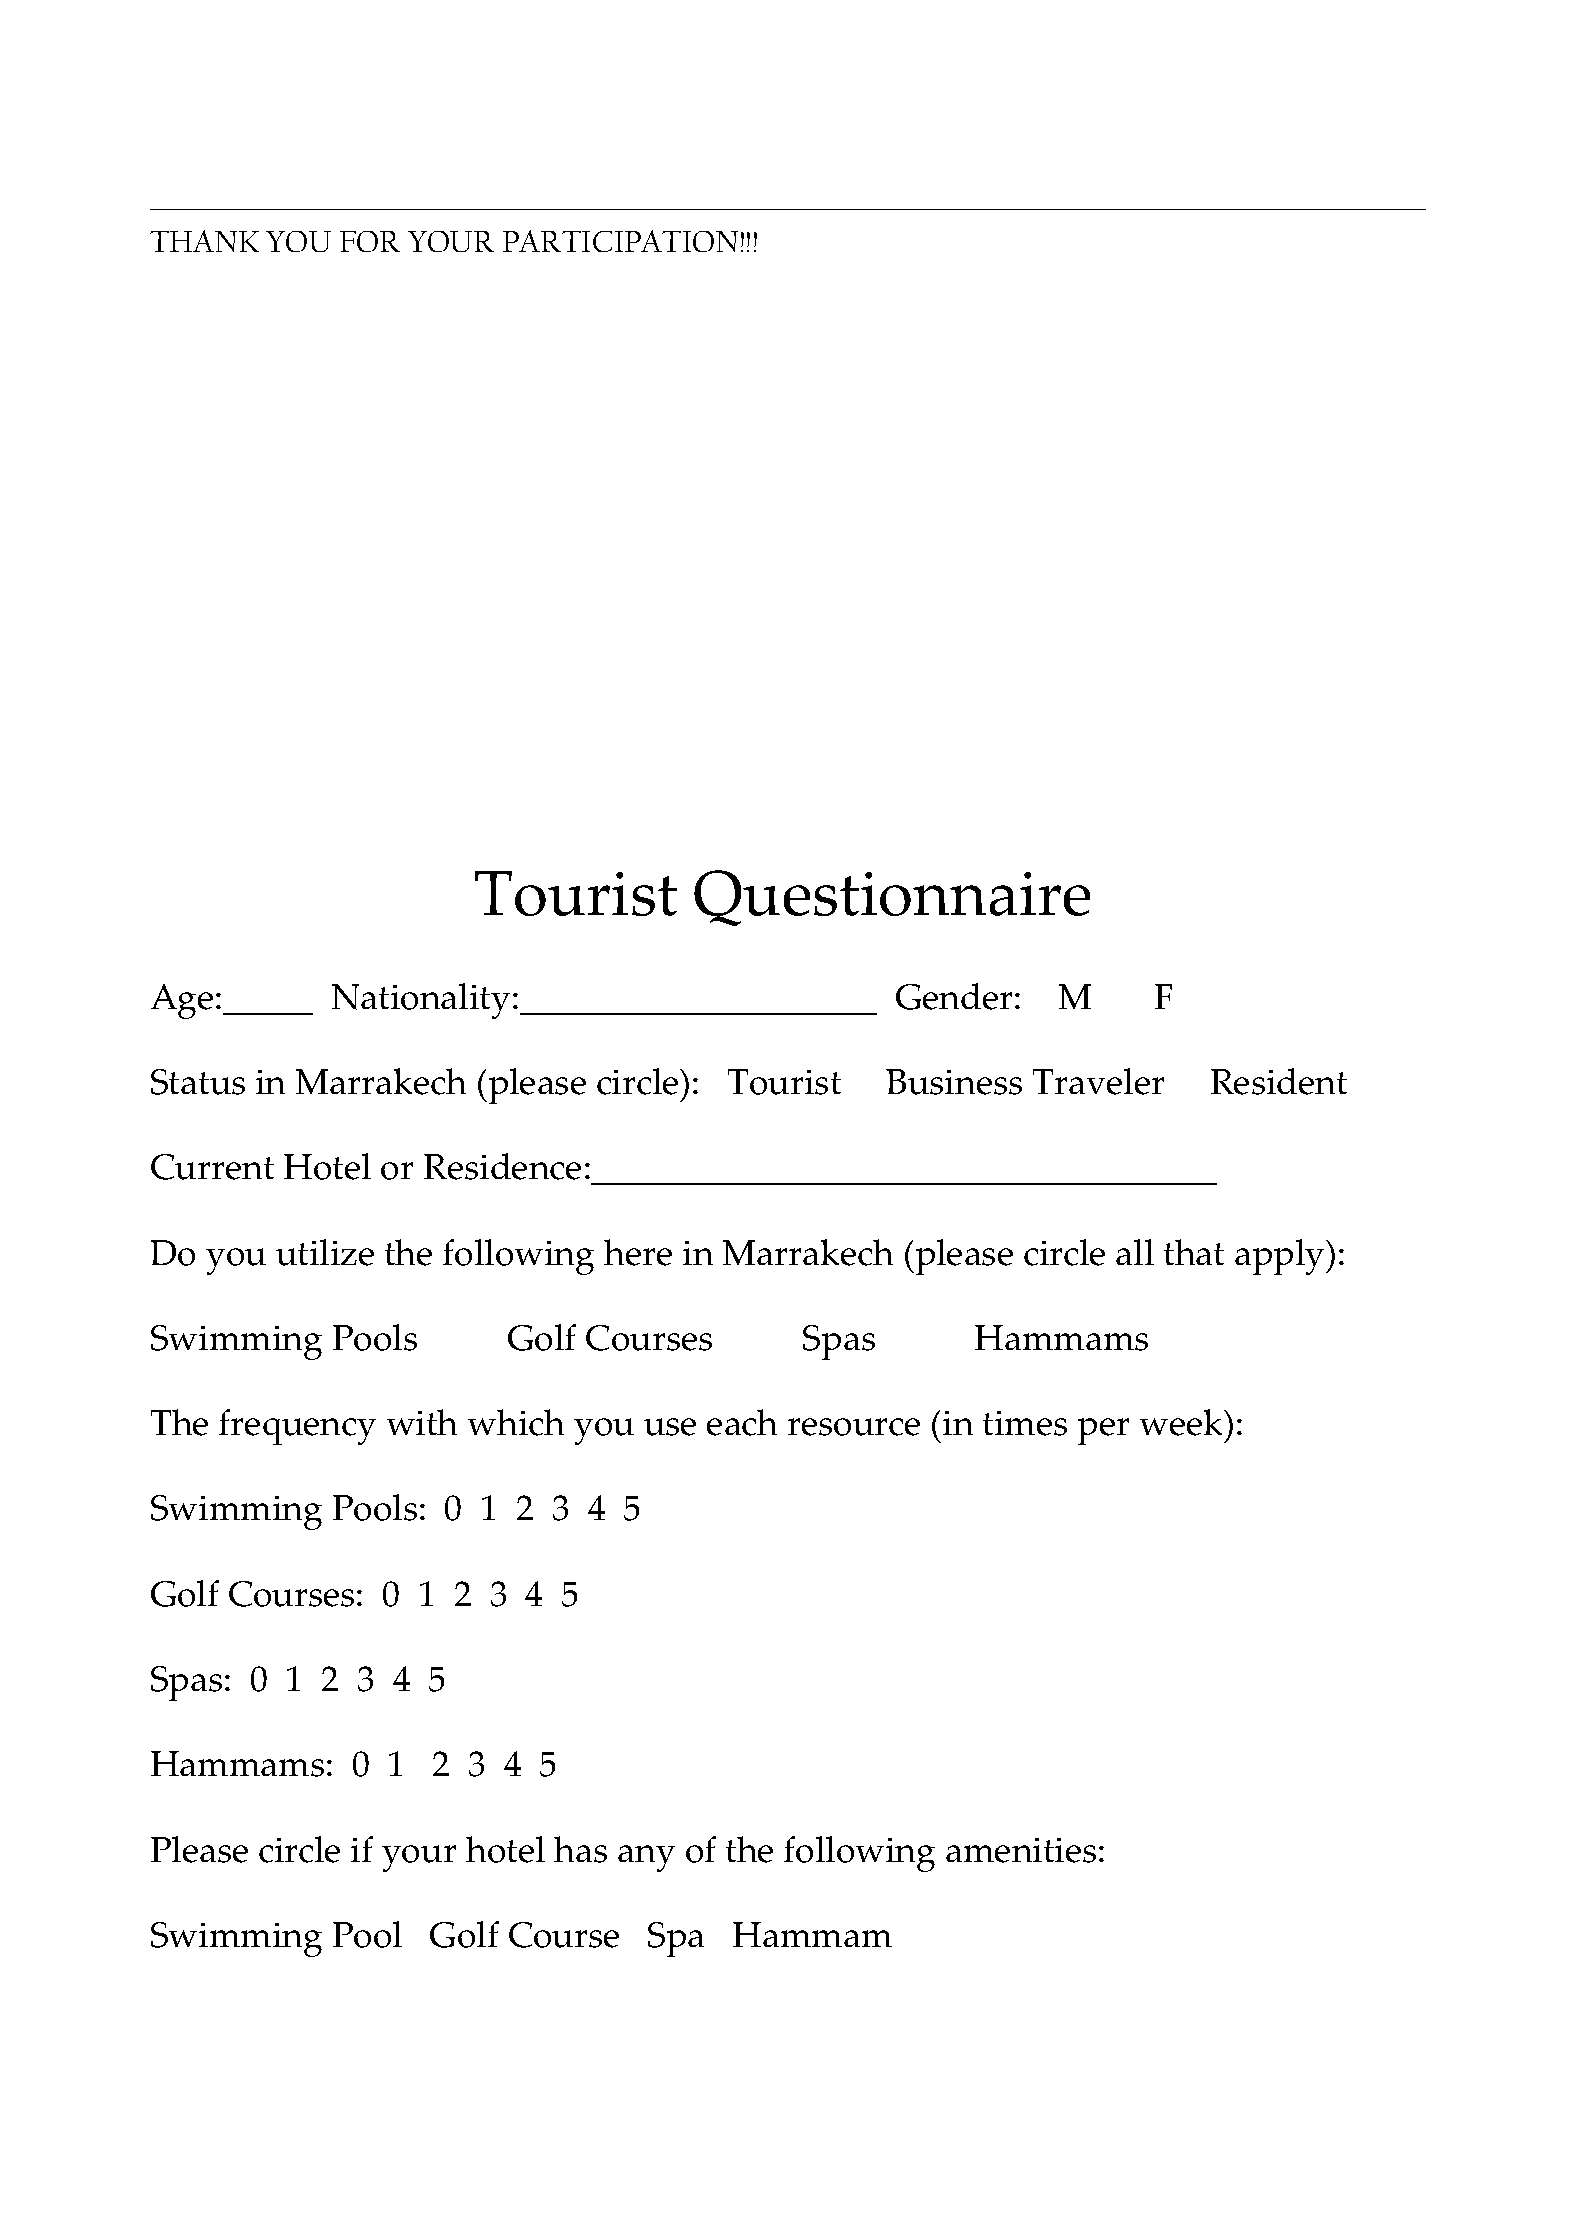 This screenshot has width=1576, height=2230. What do you see at coordinates (198, 1082) in the screenshot?
I see `Status` at bounding box center [198, 1082].
